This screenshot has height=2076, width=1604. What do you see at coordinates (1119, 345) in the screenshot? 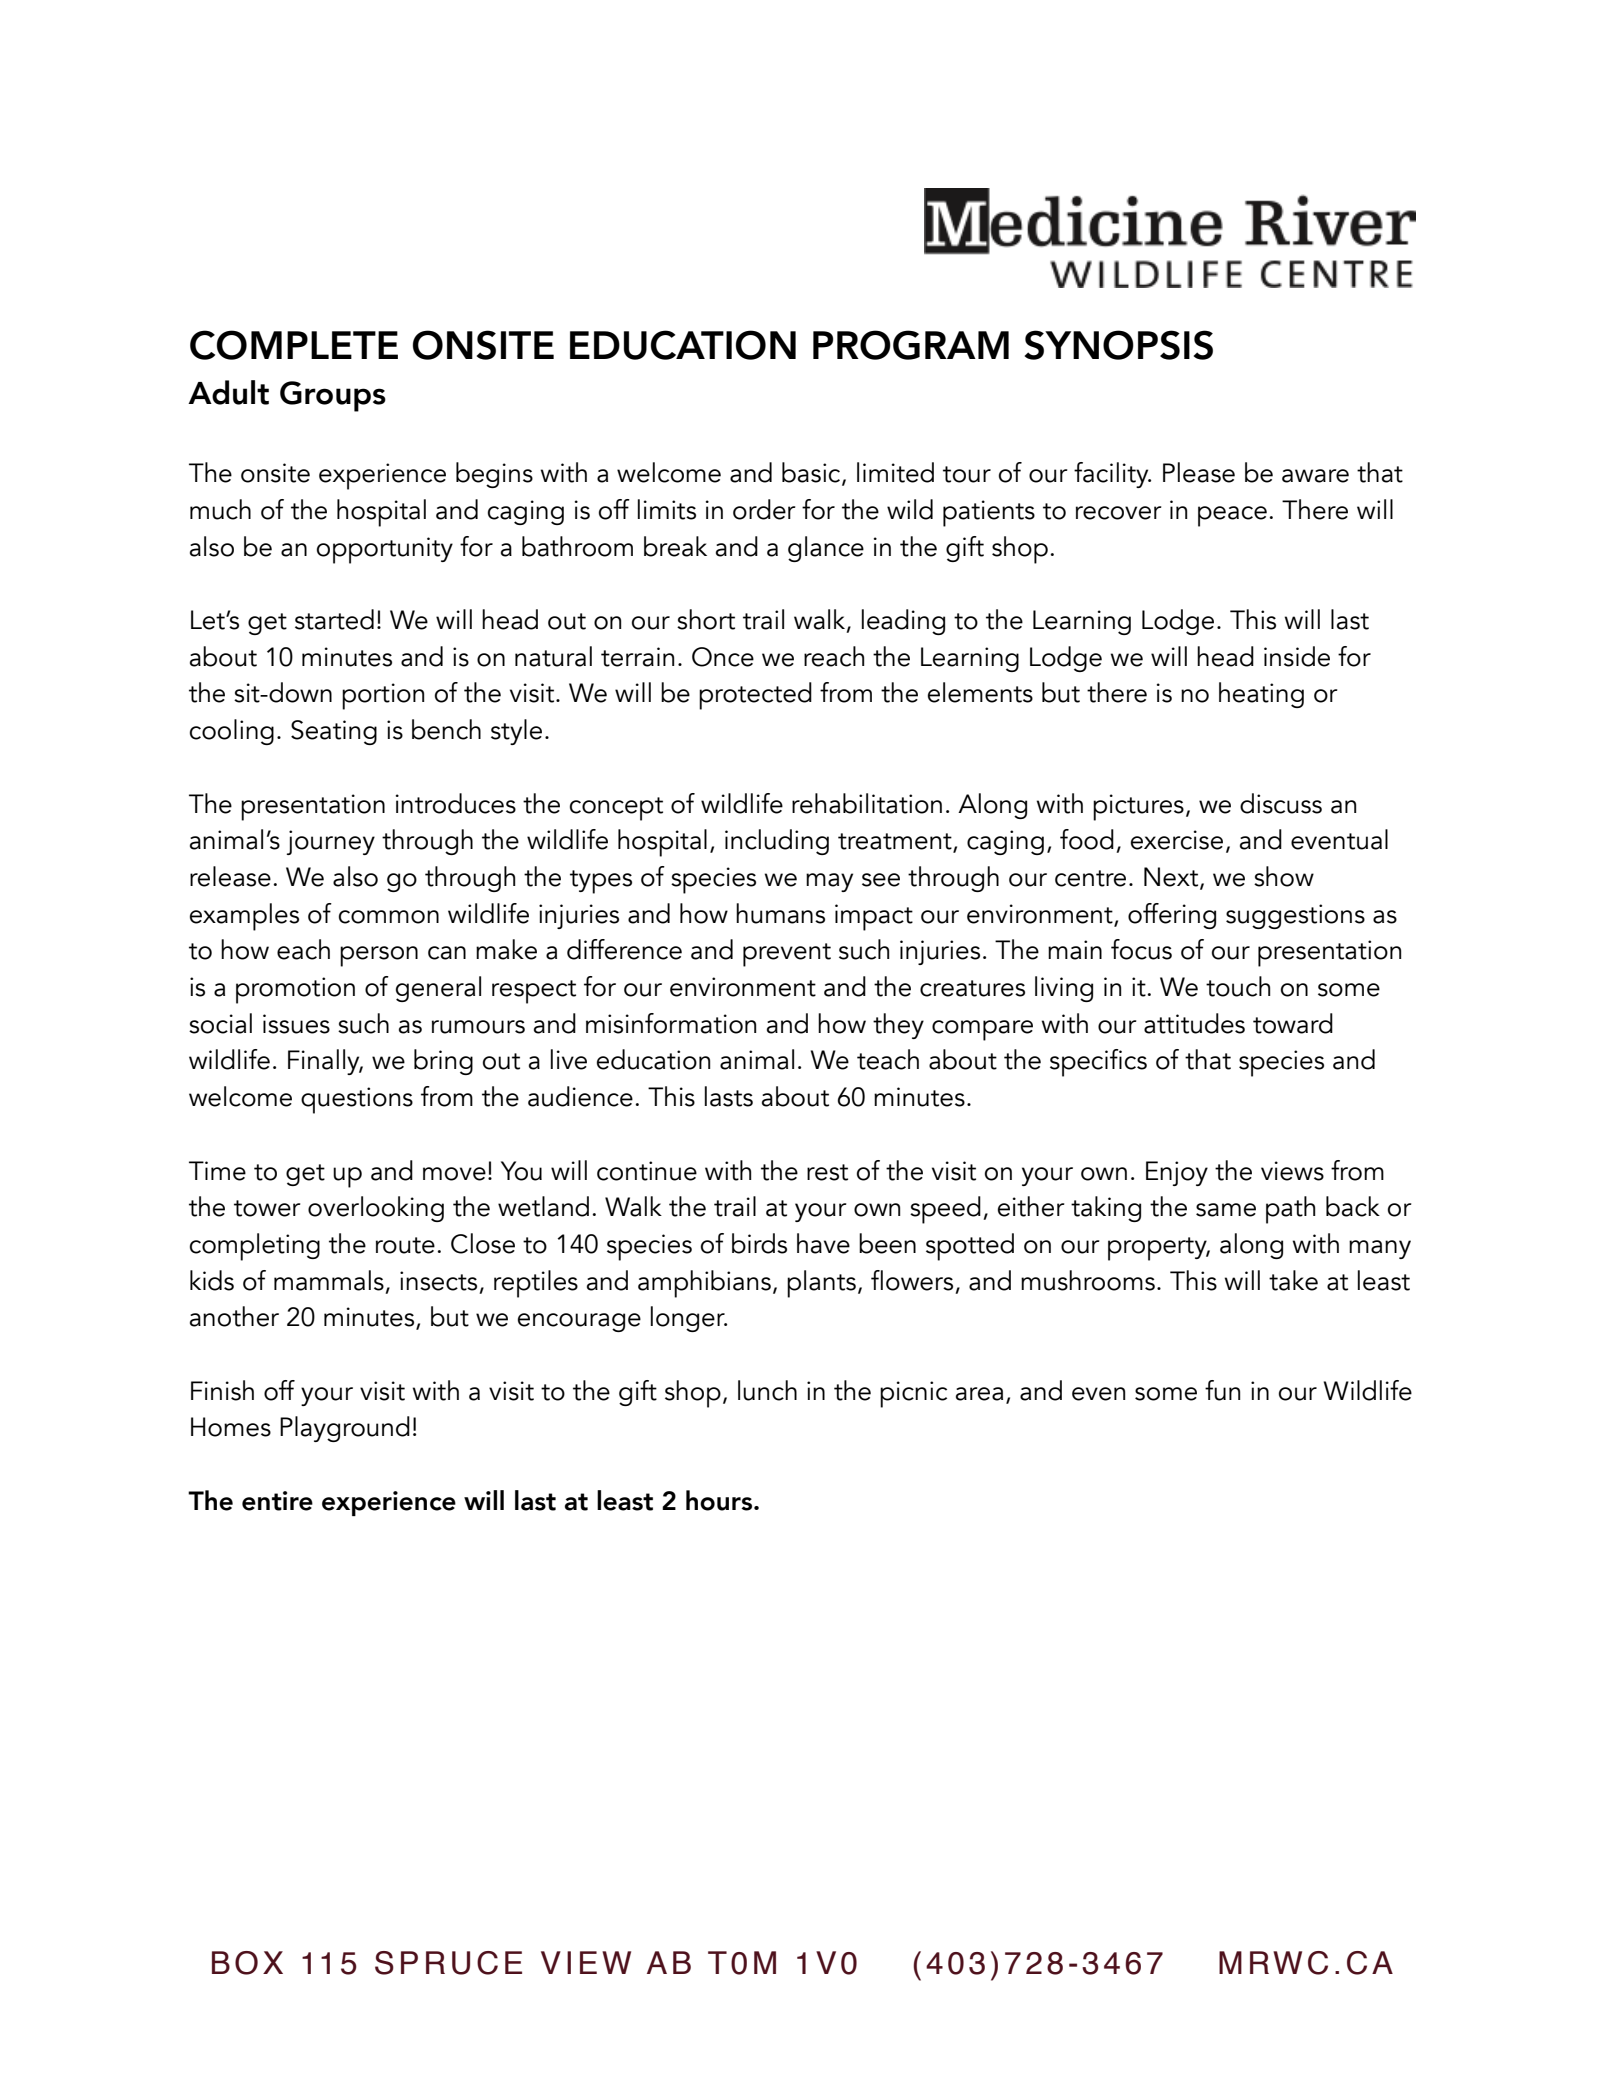
I see `SYNOPSIS` at bounding box center [1119, 345].
